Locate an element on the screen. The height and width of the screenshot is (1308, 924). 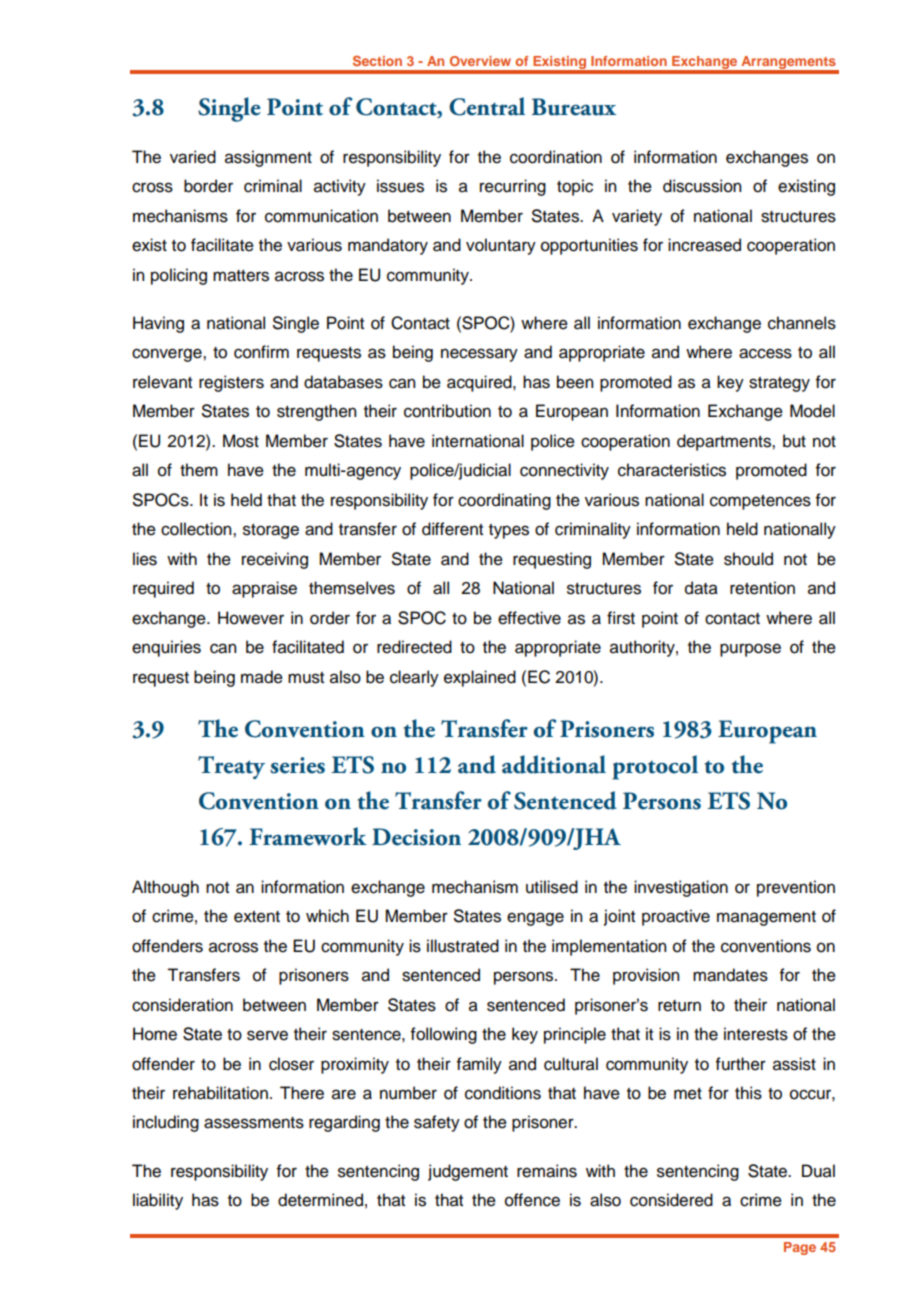
explained is located at coordinates (480, 678).
